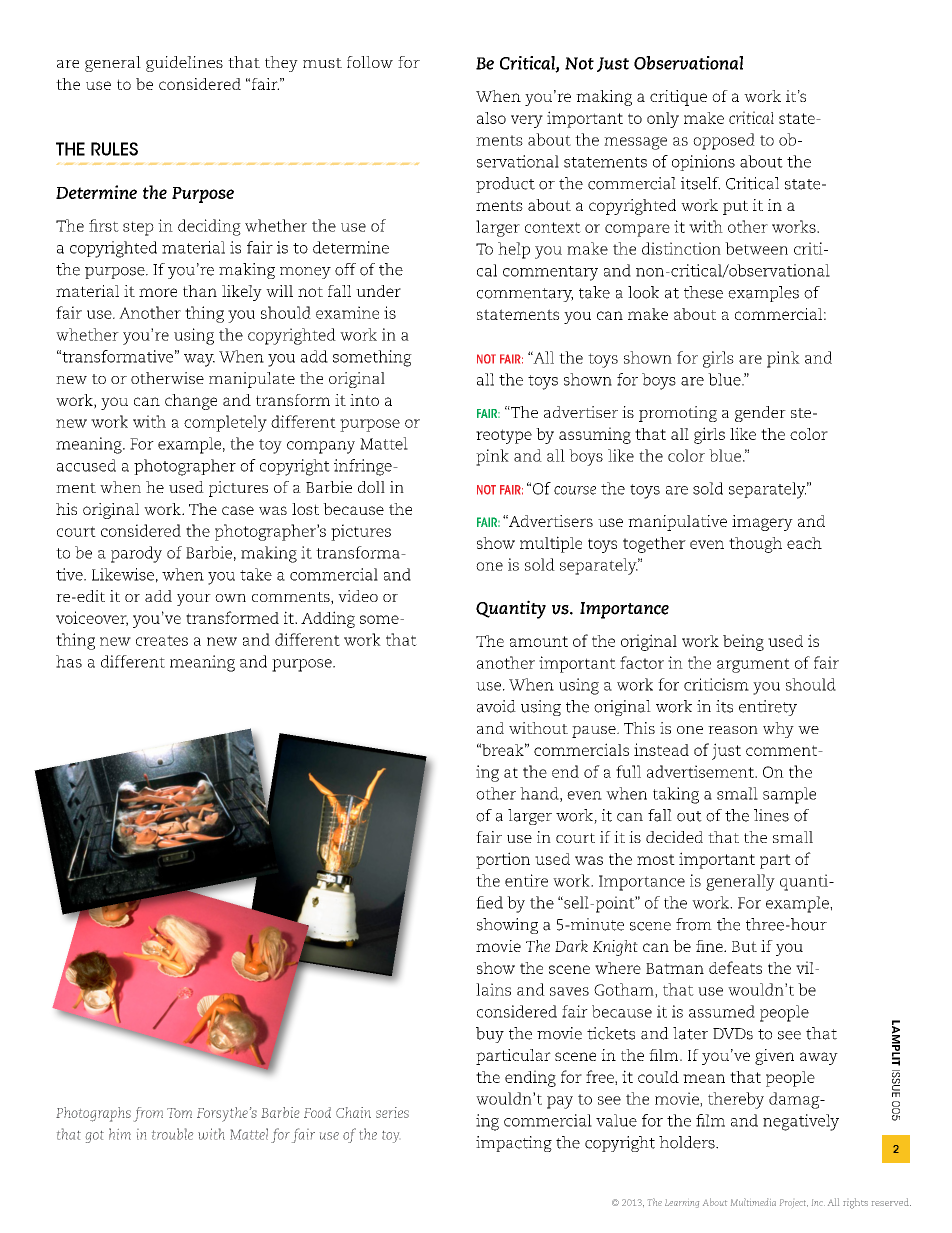 The image size is (952, 1233). What do you see at coordinates (172, 1134) in the page?
I see `trouble` at bounding box center [172, 1134].
